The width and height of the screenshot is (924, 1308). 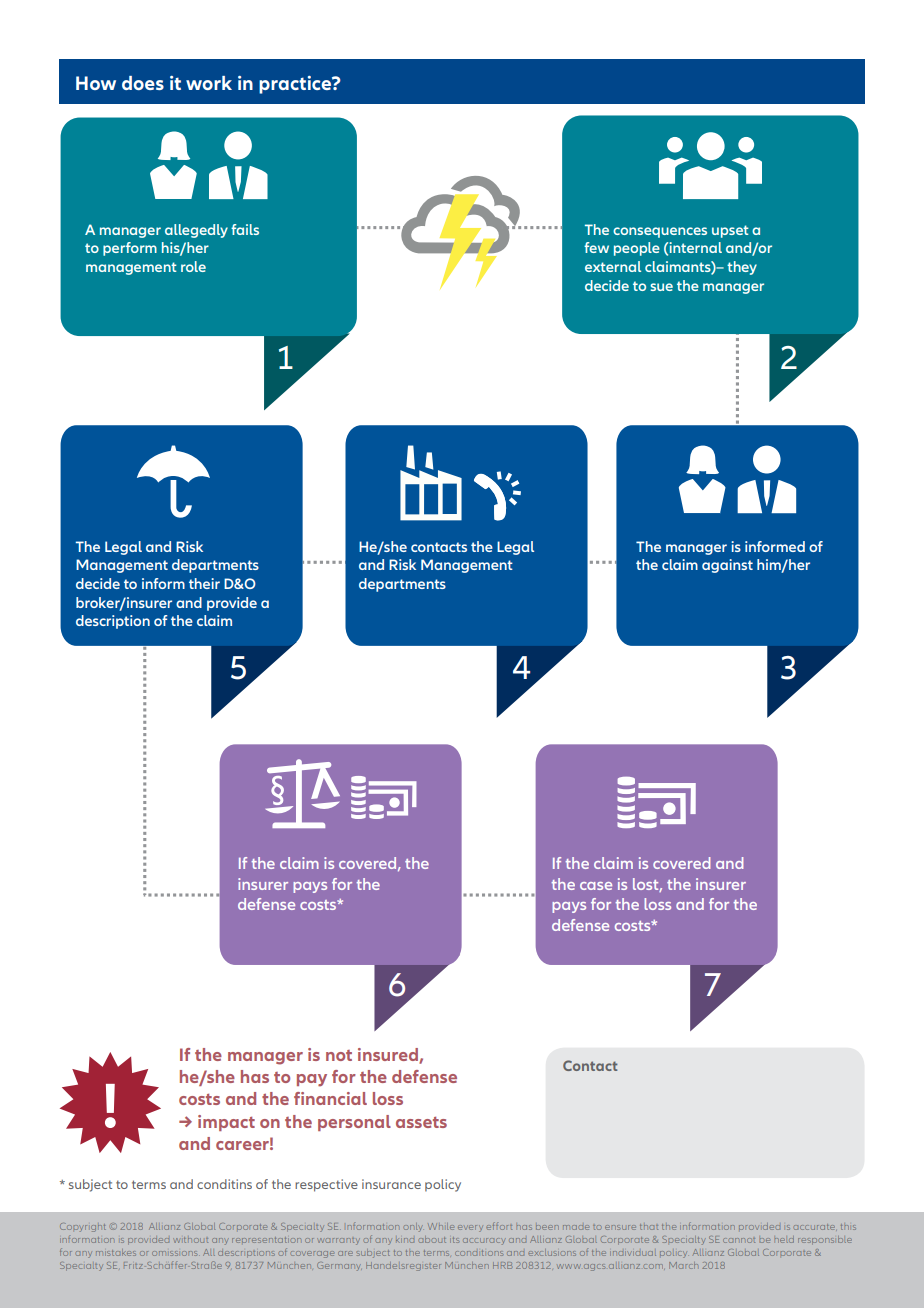 What do you see at coordinates (296, 85) in the screenshot?
I see `practice` at bounding box center [296, 85].
